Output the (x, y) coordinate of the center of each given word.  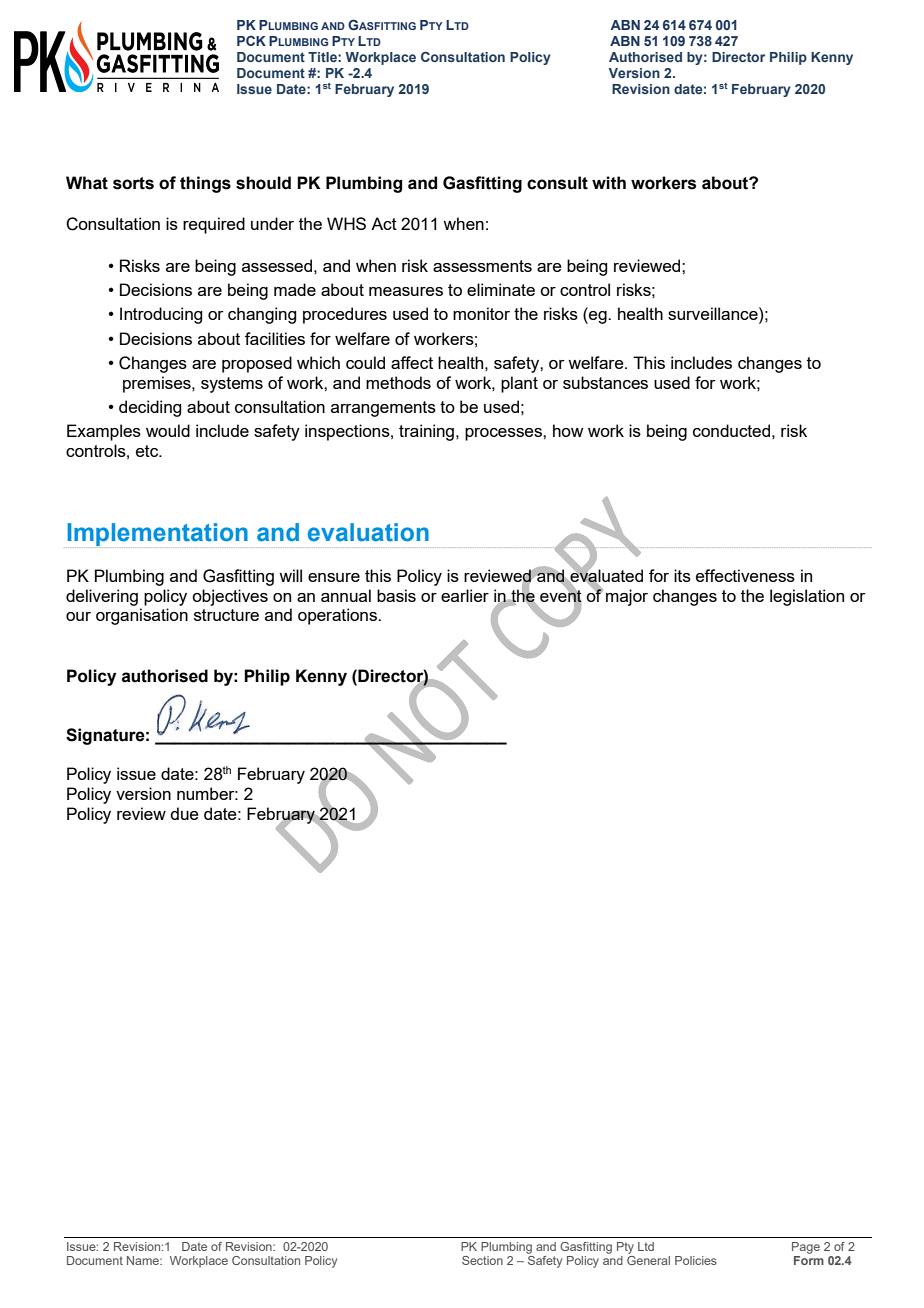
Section (482, 1260)
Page (806, 1248)
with (609, 183)
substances (605, 382)
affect (412, 362)
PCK (251, 41)
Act (384, 223)
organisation (142, 616)
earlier (465, 595)
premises (158, 384)
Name (144, 1260)
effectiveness (745, 575)
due (184, 813)
